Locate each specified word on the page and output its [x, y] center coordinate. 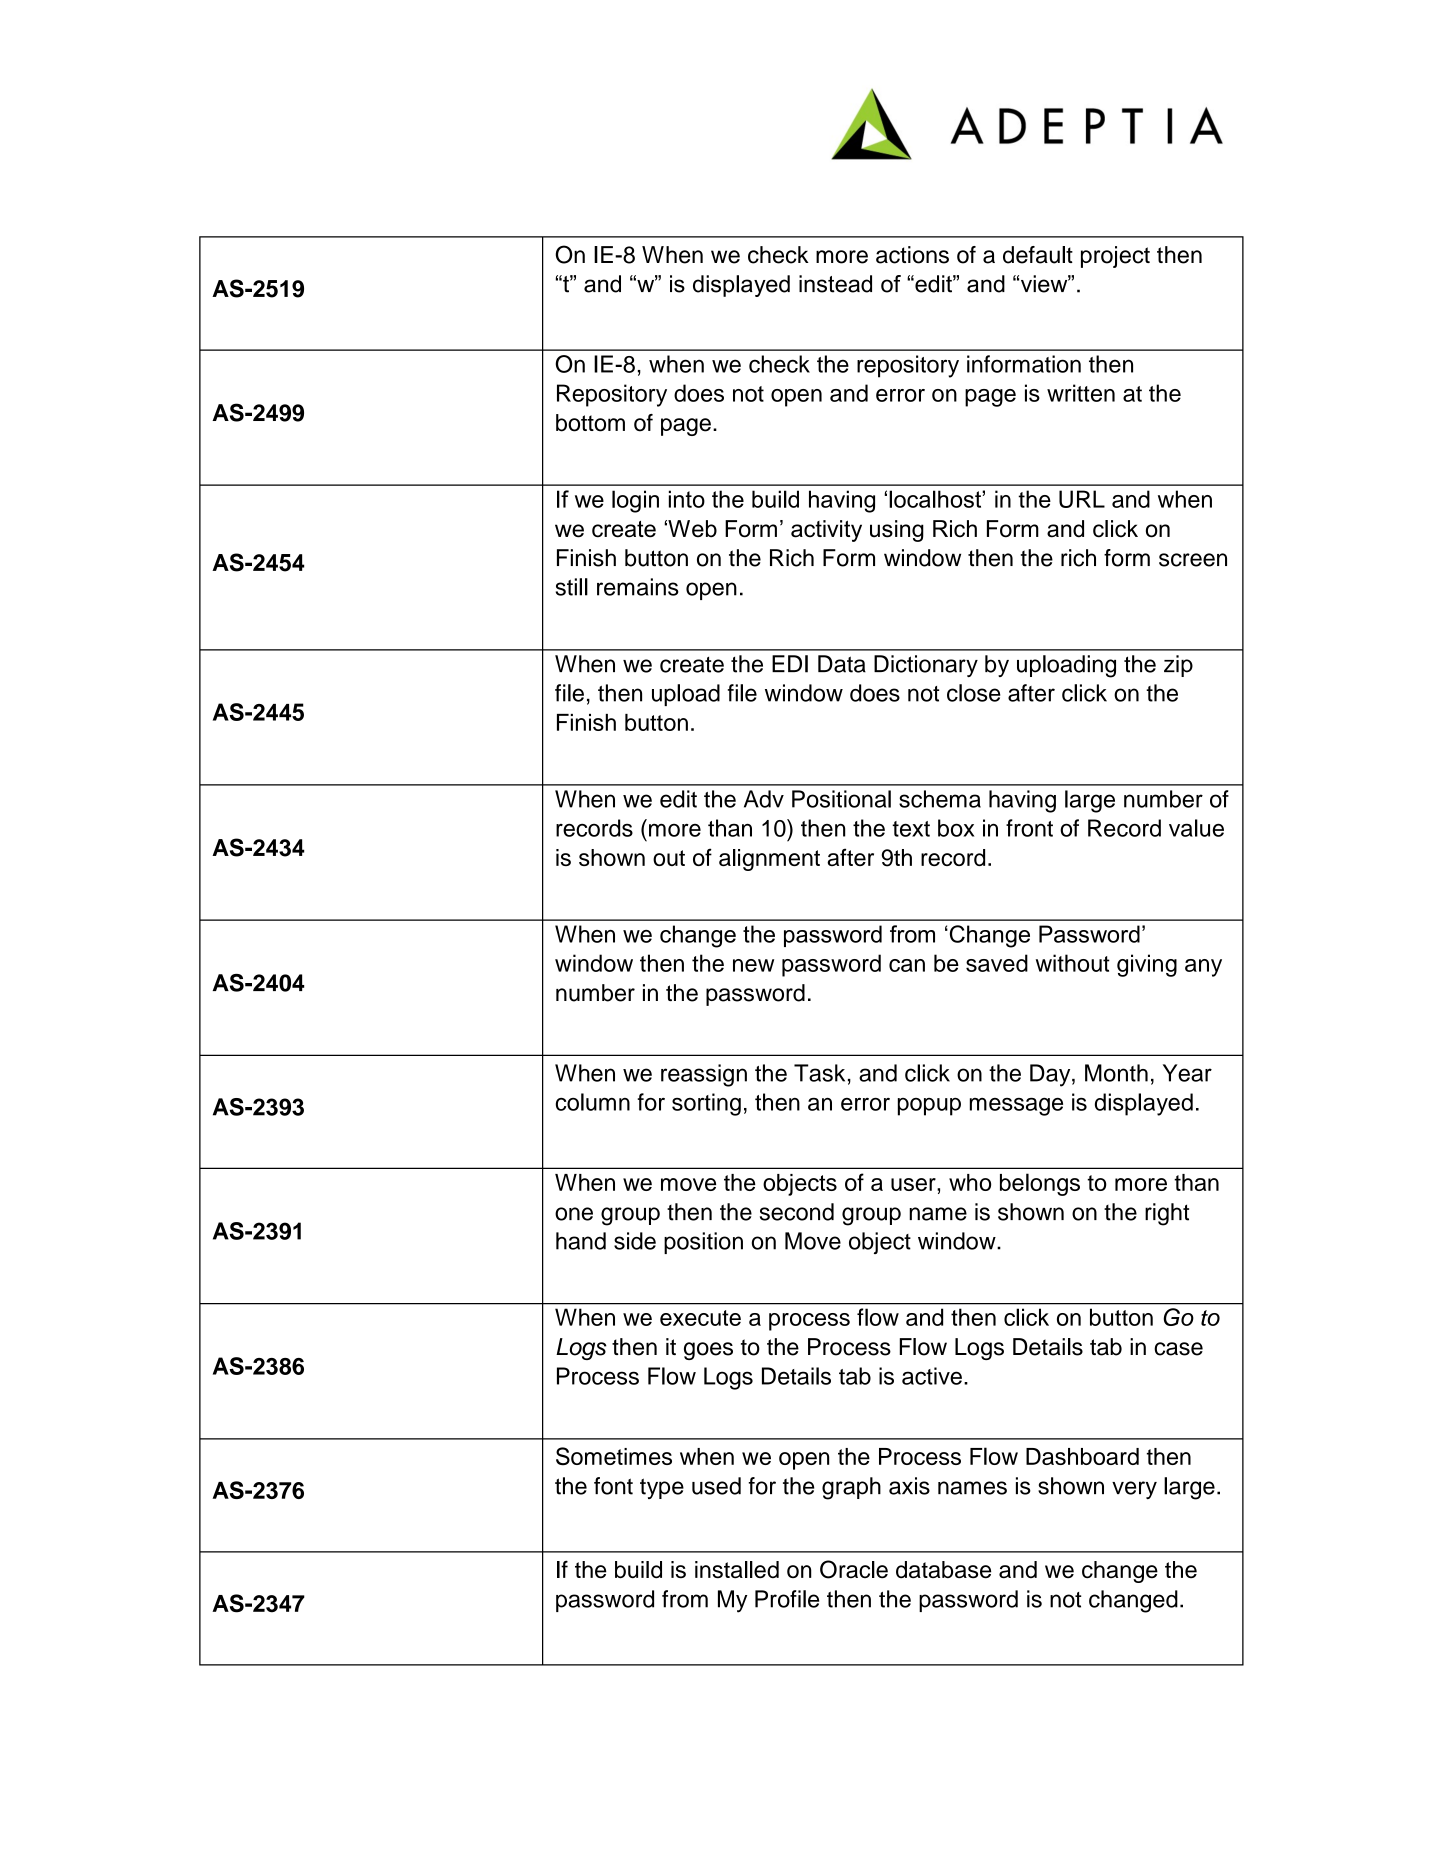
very [1134, 1490]
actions [912, 255]
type [662, 1488]
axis [909, 1486]
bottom [590, 423]
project [1115, 257]
